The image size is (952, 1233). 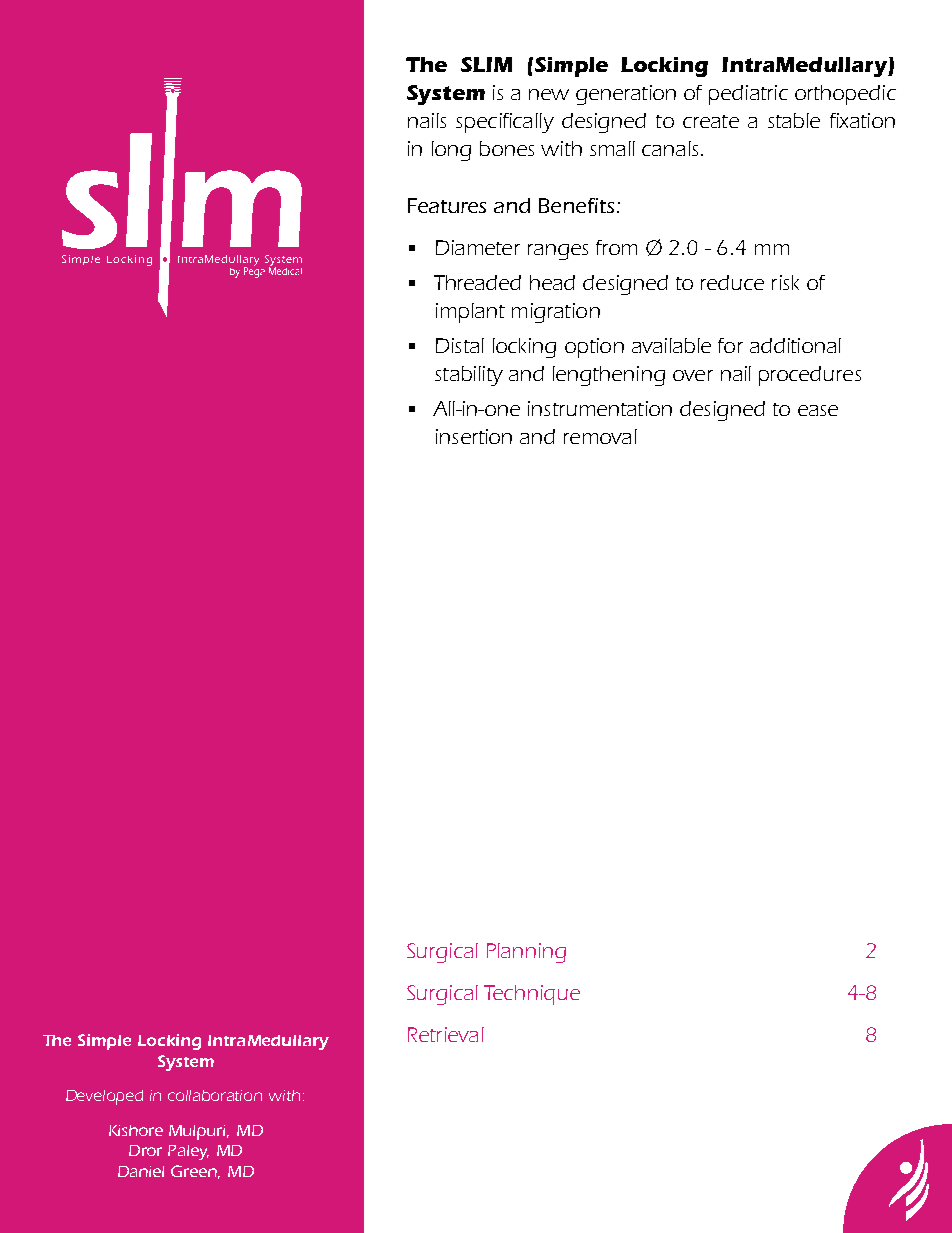 What do you see at coordinates (818, 410) in the image?
I see `ease` at bounding box center [818, 410].
